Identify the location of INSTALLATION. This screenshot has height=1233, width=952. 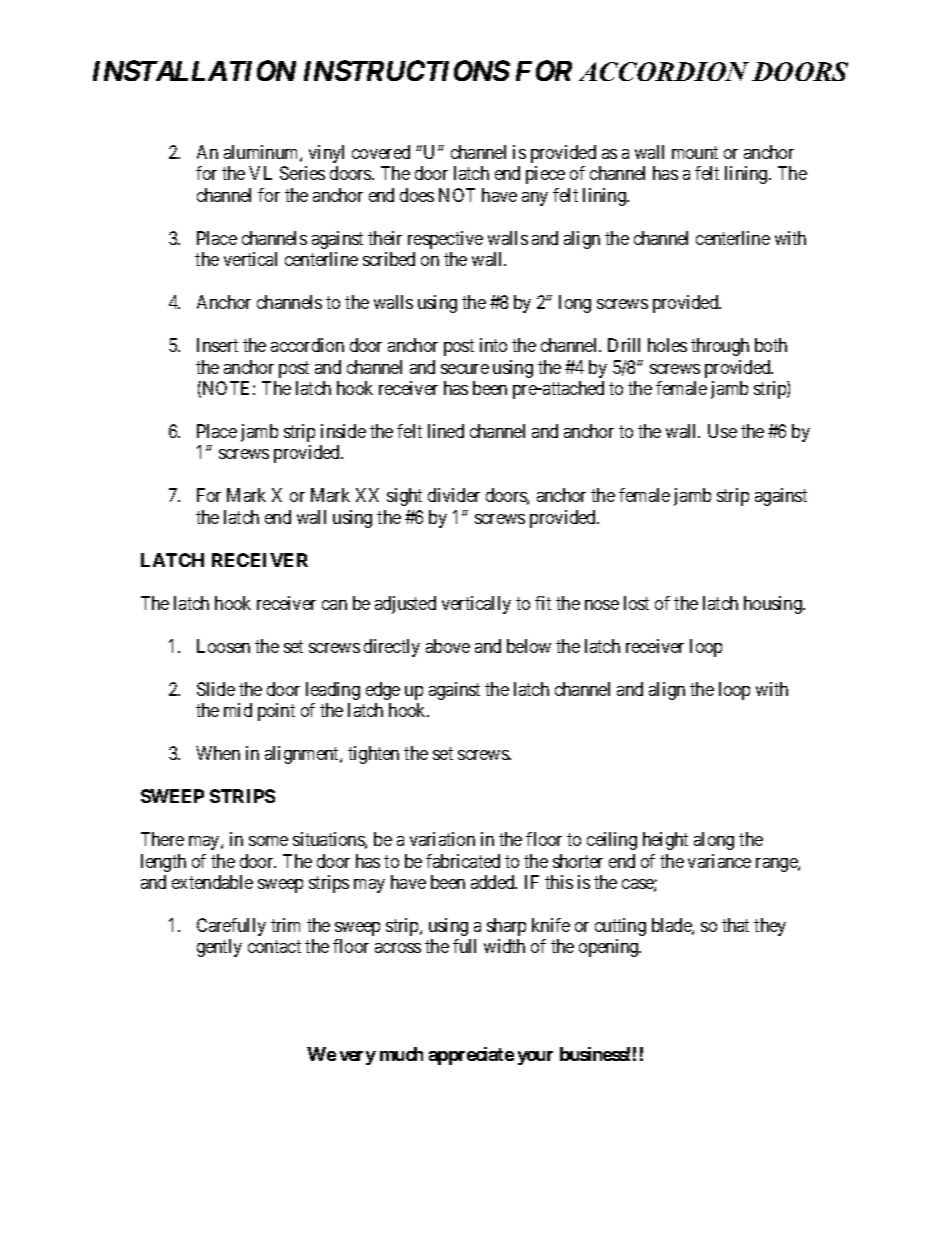
(194, 70).
